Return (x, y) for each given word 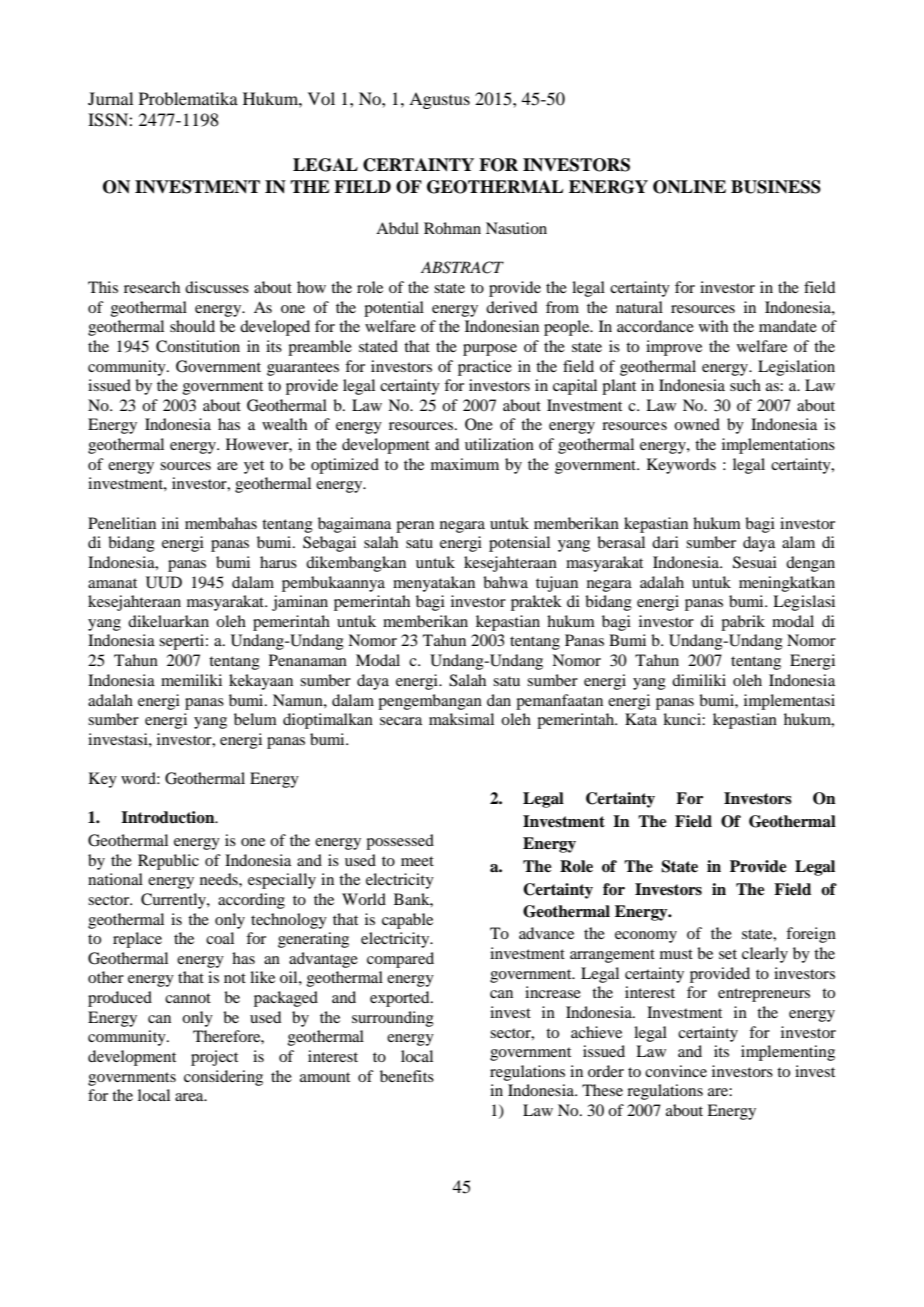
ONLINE (689, 187)
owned (697, 424)
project (214, 1058)
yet (254, 467)
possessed (400, 842)
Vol (321, 98)
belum (255, 719)
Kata (641, 719)
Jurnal (110, 98)
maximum (465, 464)
